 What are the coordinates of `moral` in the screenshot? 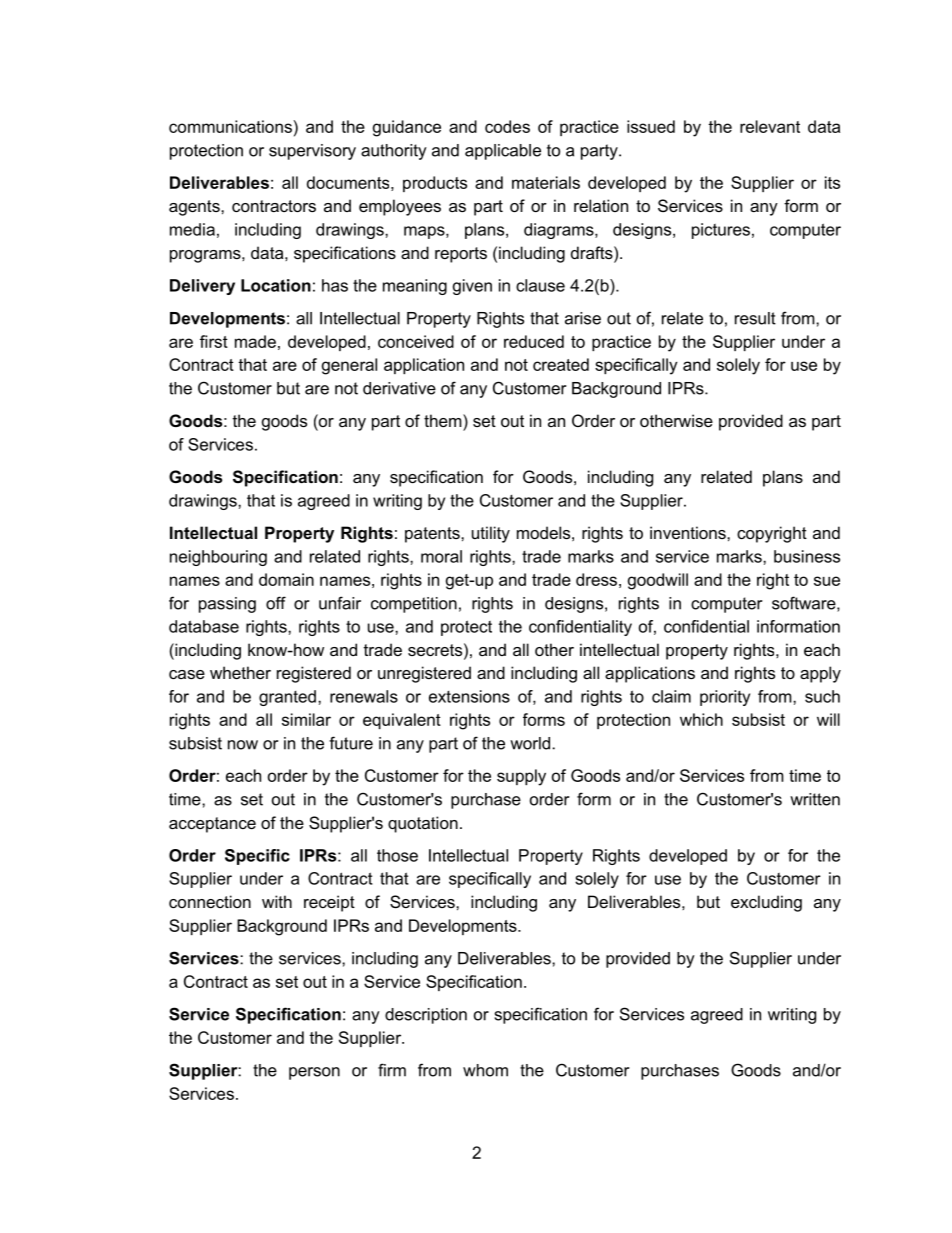 It's located at (441, 556).
